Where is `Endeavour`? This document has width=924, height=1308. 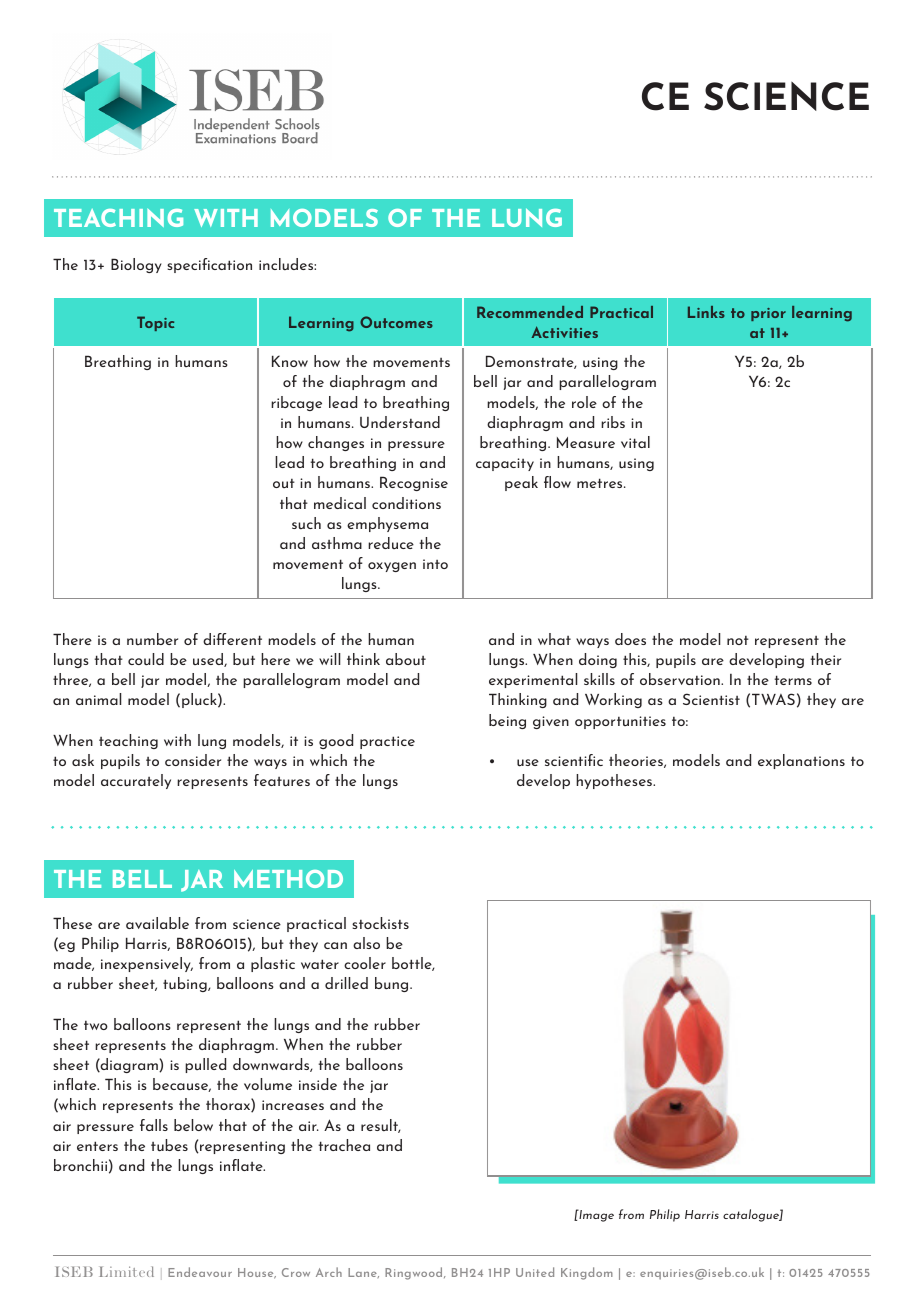
Endeavour is located at coordinates (200, 1272).
